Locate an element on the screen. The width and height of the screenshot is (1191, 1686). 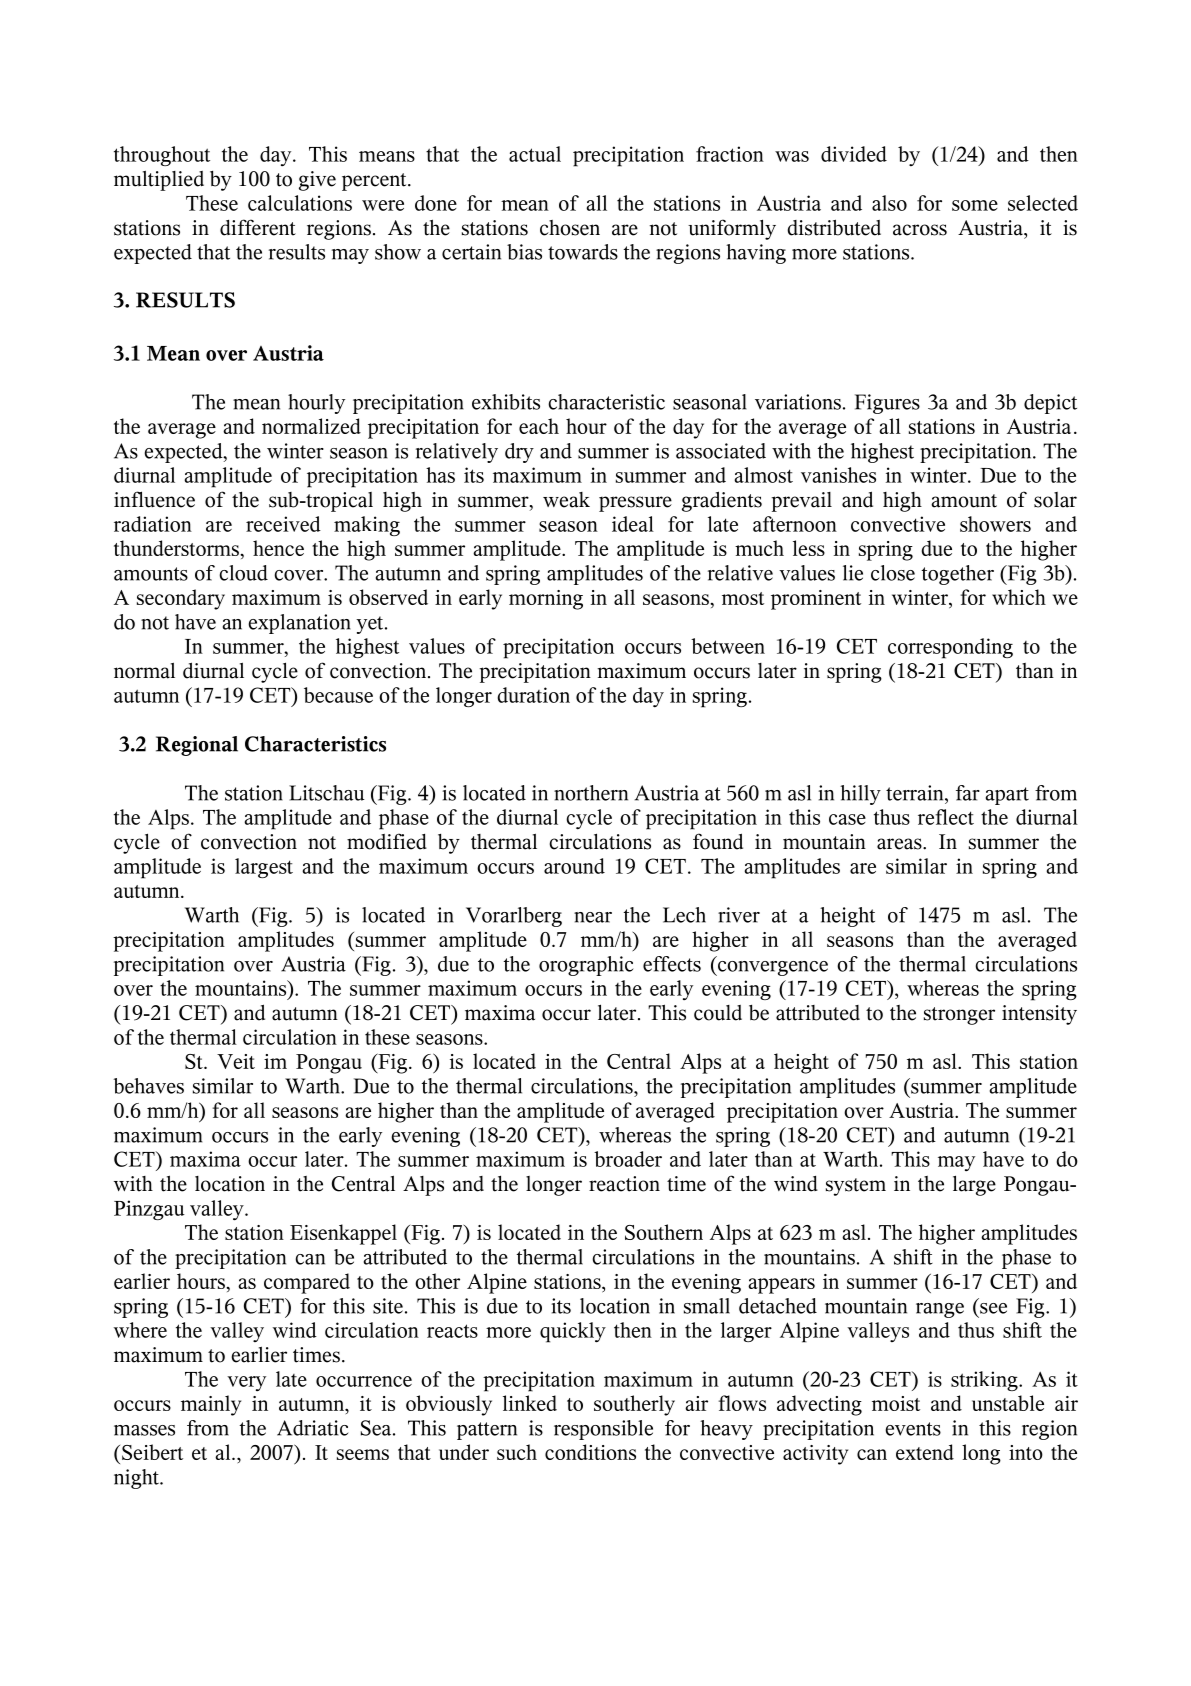
different is located at coordinates (258, 227).
